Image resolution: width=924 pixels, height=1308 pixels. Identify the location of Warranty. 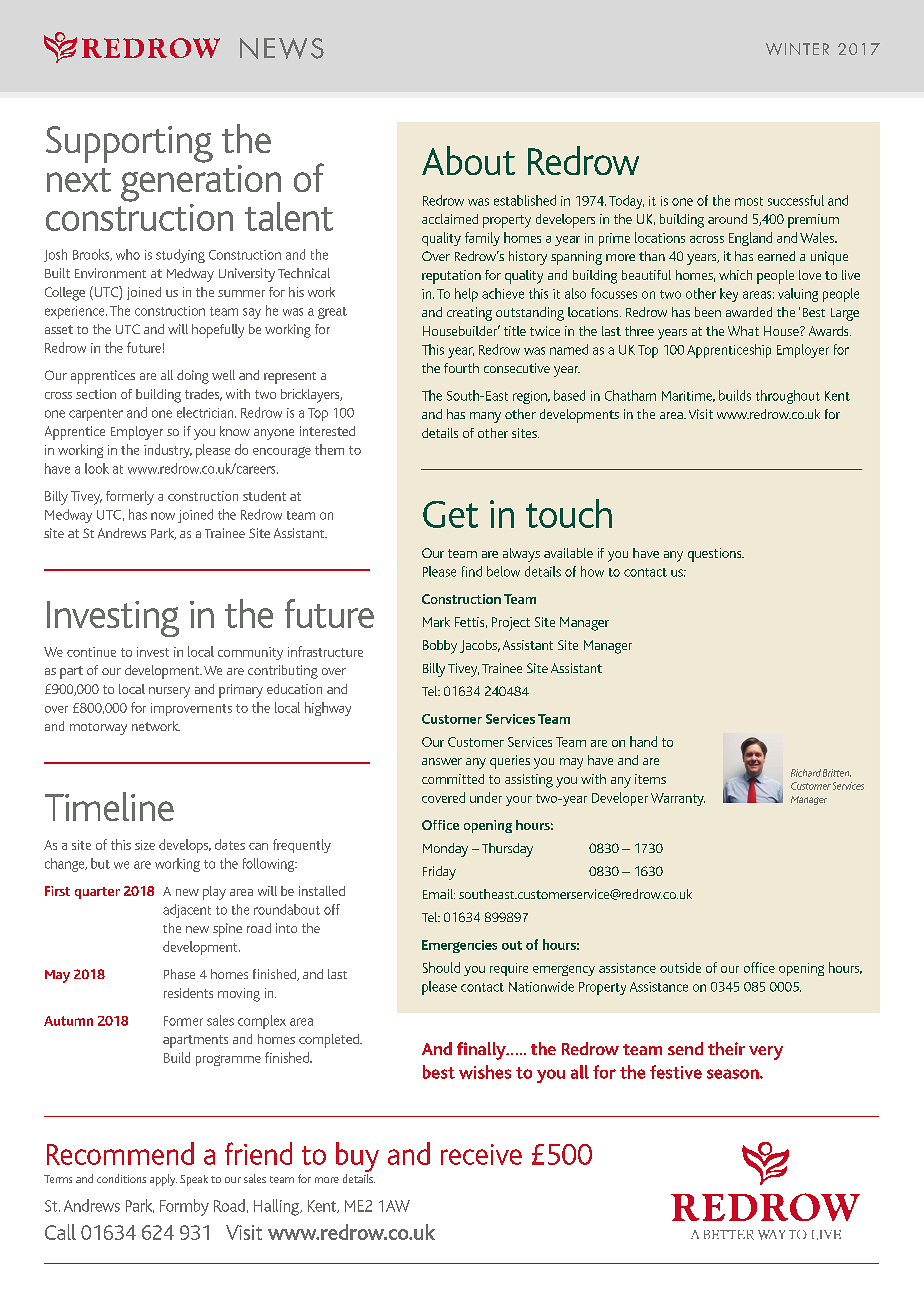
(678, 799).
